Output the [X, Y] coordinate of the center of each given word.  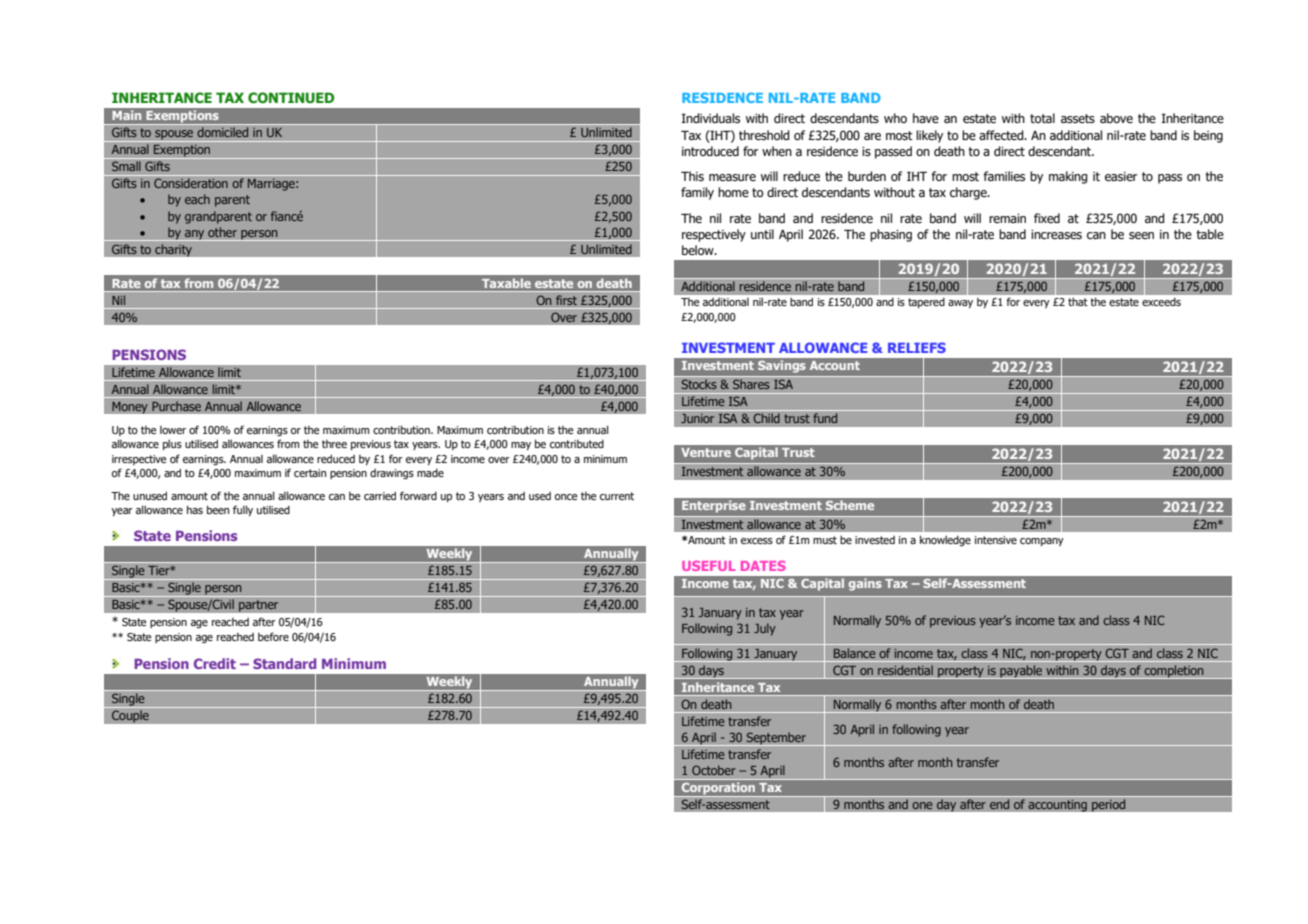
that [1078, 301]
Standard [284, 663]
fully [243, 510]
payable [1021, 672]
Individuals [710, 118]
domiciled [223, 132]
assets [1078, 118]
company [1042, 542]
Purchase [176, 406]
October [714, 770]
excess [757, 541]
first [566, 300]
